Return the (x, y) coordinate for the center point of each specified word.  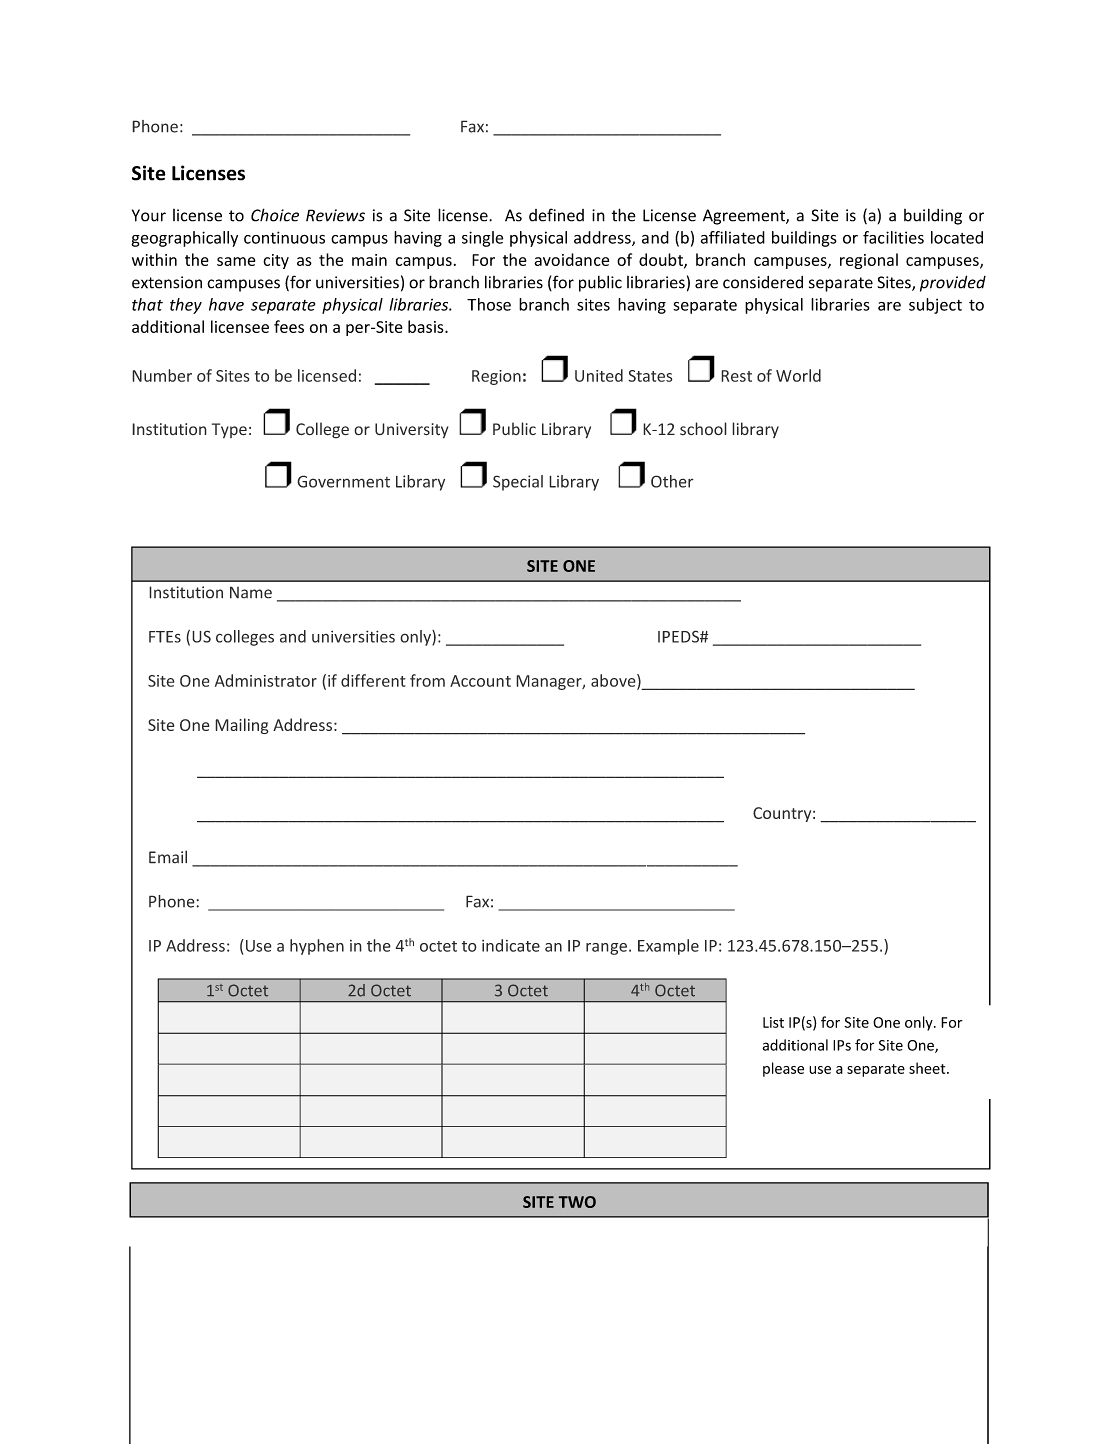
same (236, 261)
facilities (893, 237)
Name (251, 592)
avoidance (571, 259)
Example (668, 947)
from (427, 680)
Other (672, 481)
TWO (577, 1202)
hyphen (317, 947)
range (606, 949)
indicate (511, 945)
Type (229, 431)
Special (518, 483)
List (773, 1022)
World (798, 375)
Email (168, 857)
